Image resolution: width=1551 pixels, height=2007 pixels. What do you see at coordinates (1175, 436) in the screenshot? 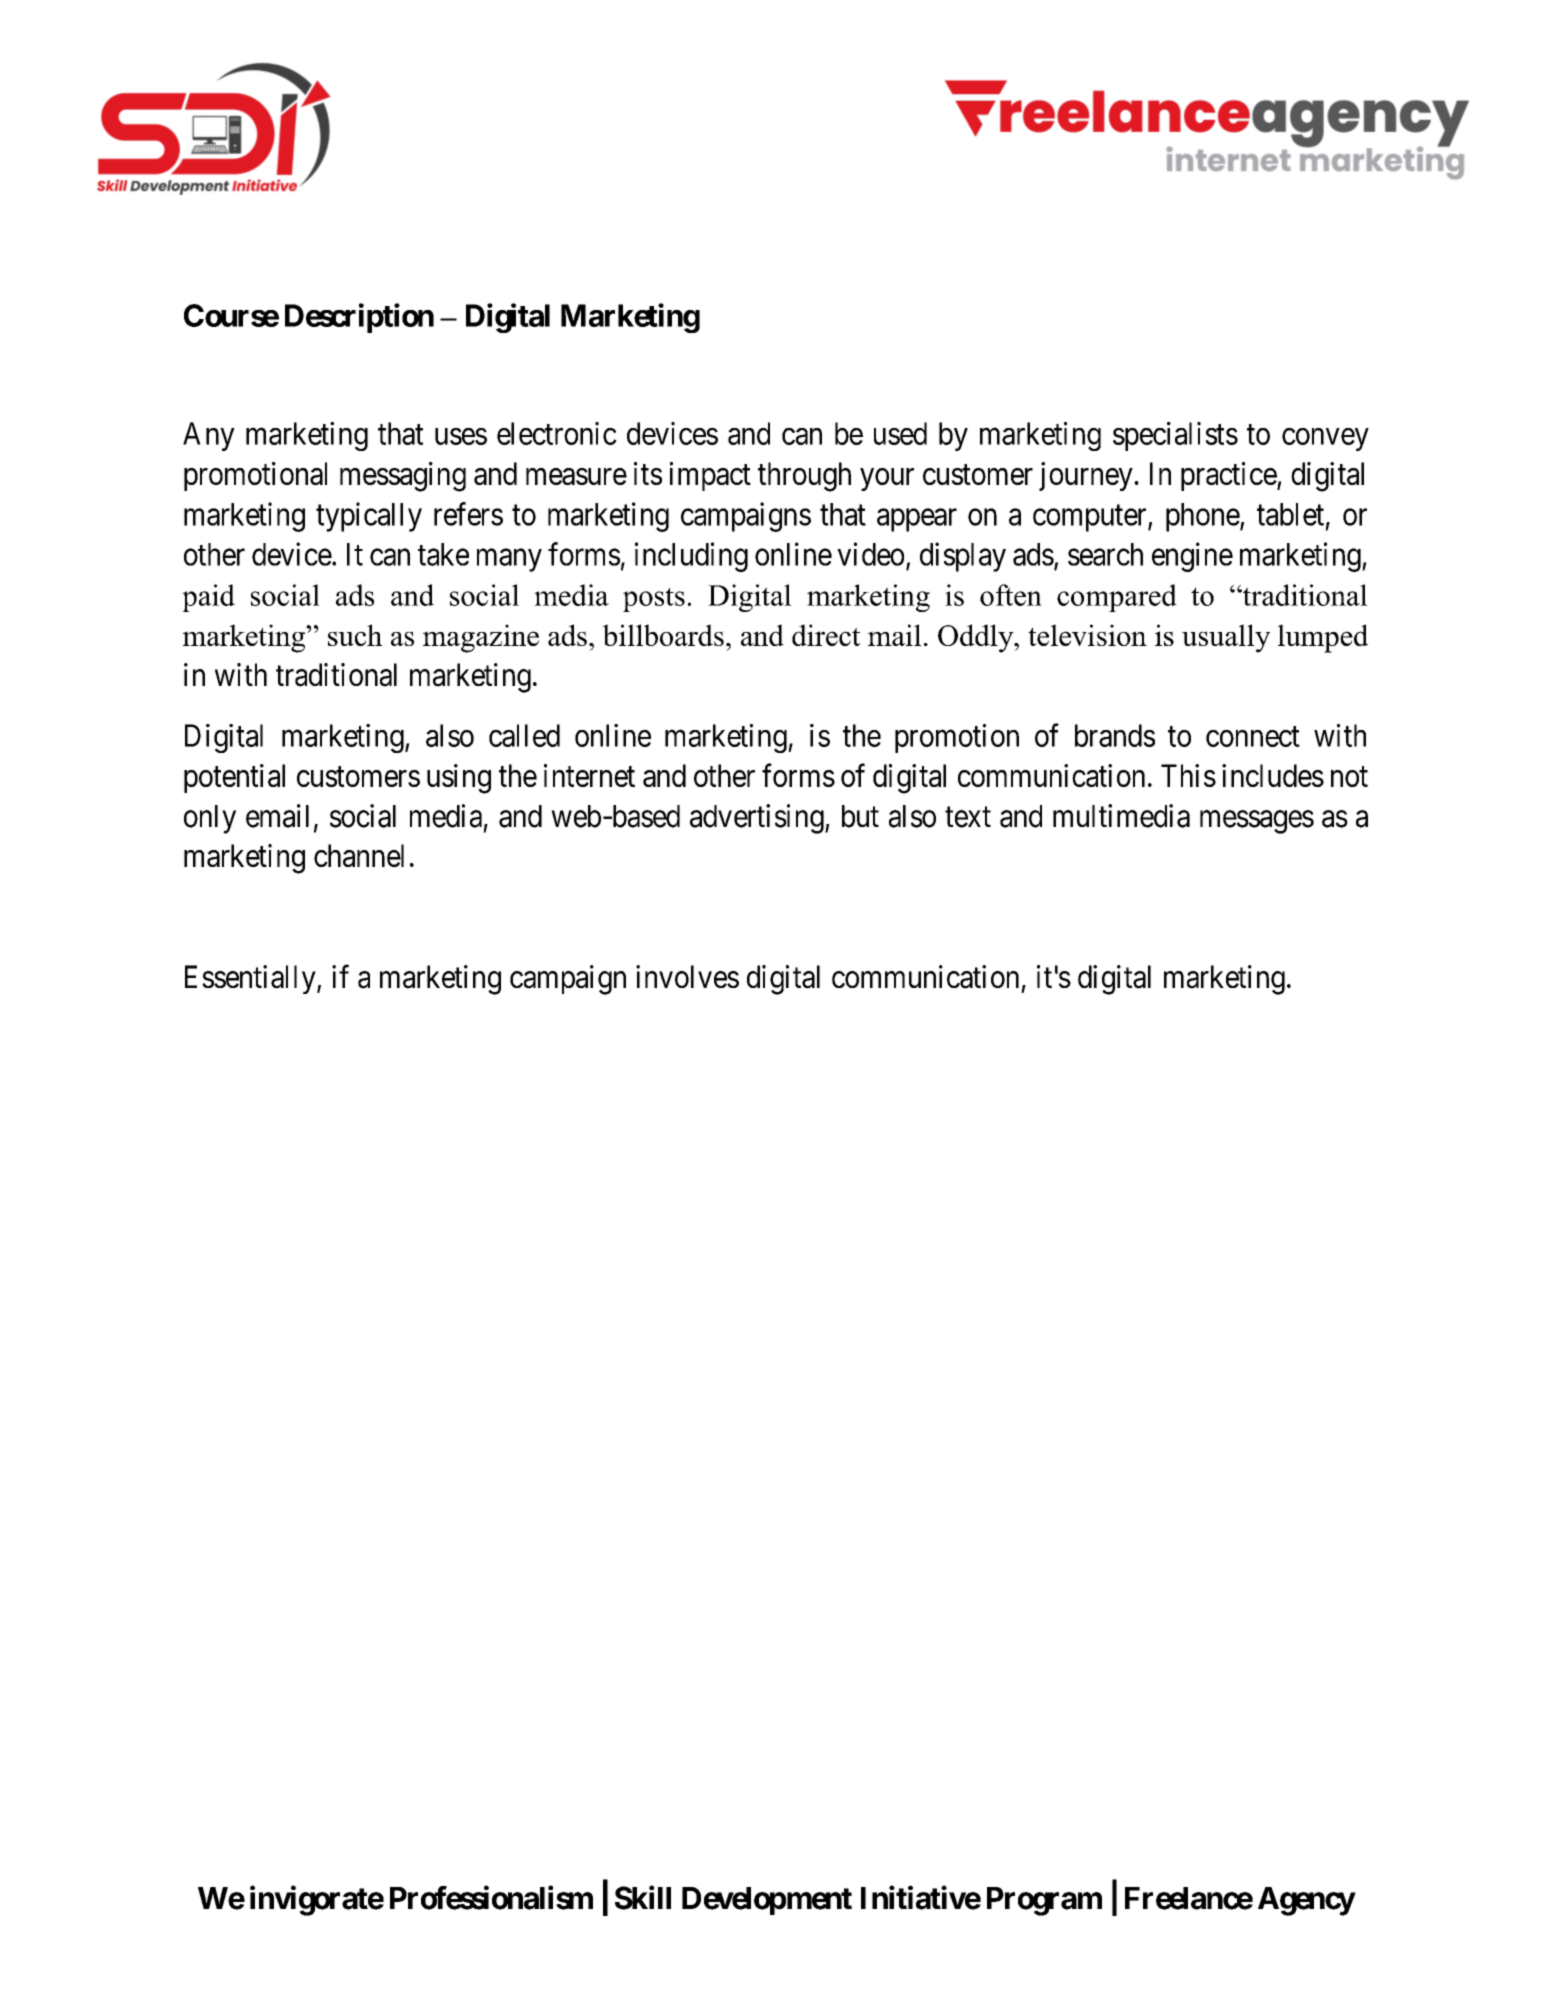
I see `specialists` at bounding box center [1175, 436].
